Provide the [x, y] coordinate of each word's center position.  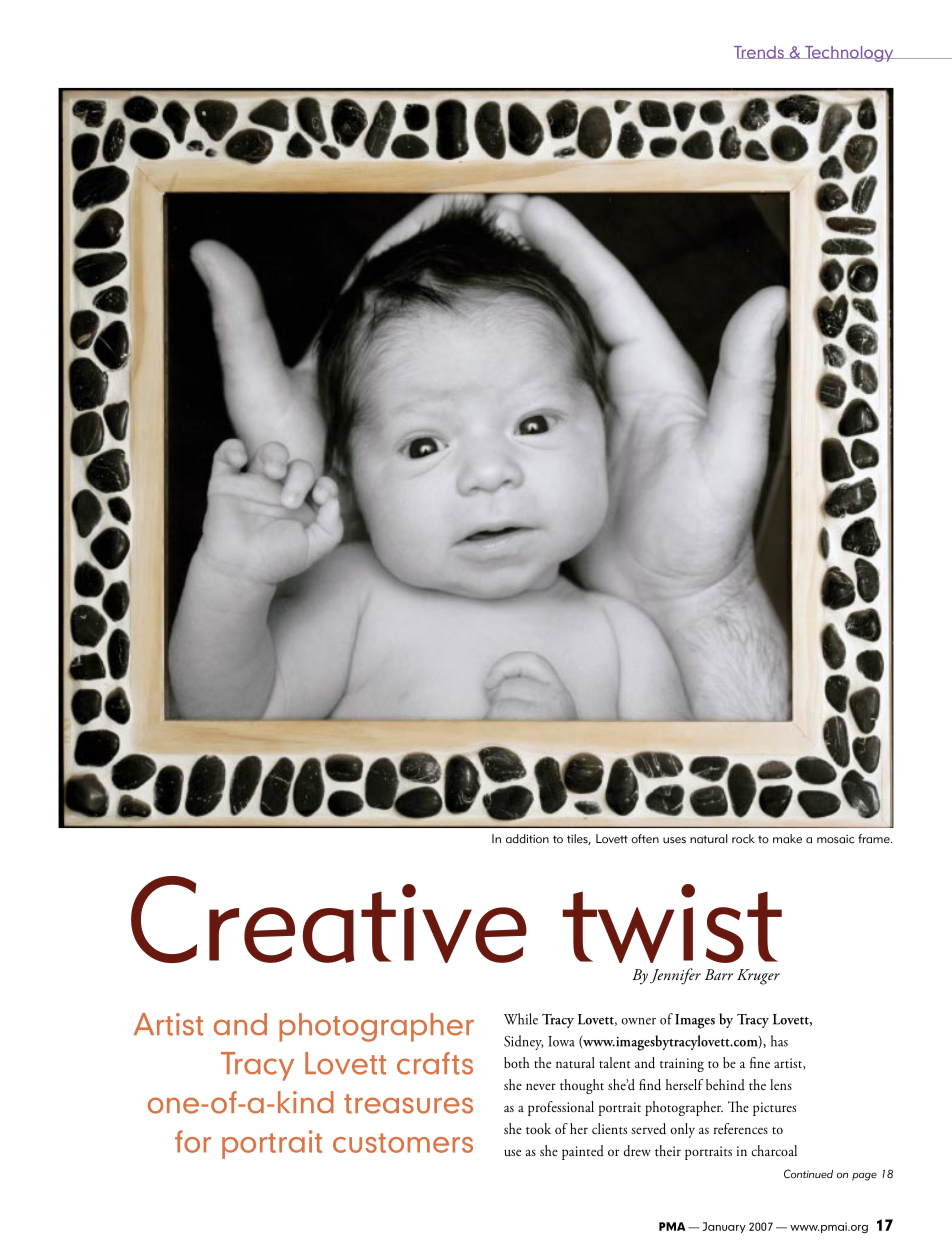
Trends [760, 52]
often [645, 839]
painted [583, 1152]
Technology [849, 54]
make [787, 839]
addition [527, 839]
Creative [329, 919]
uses [674, 840]
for [193, 1141]
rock [743, 839]
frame [875, 838]
